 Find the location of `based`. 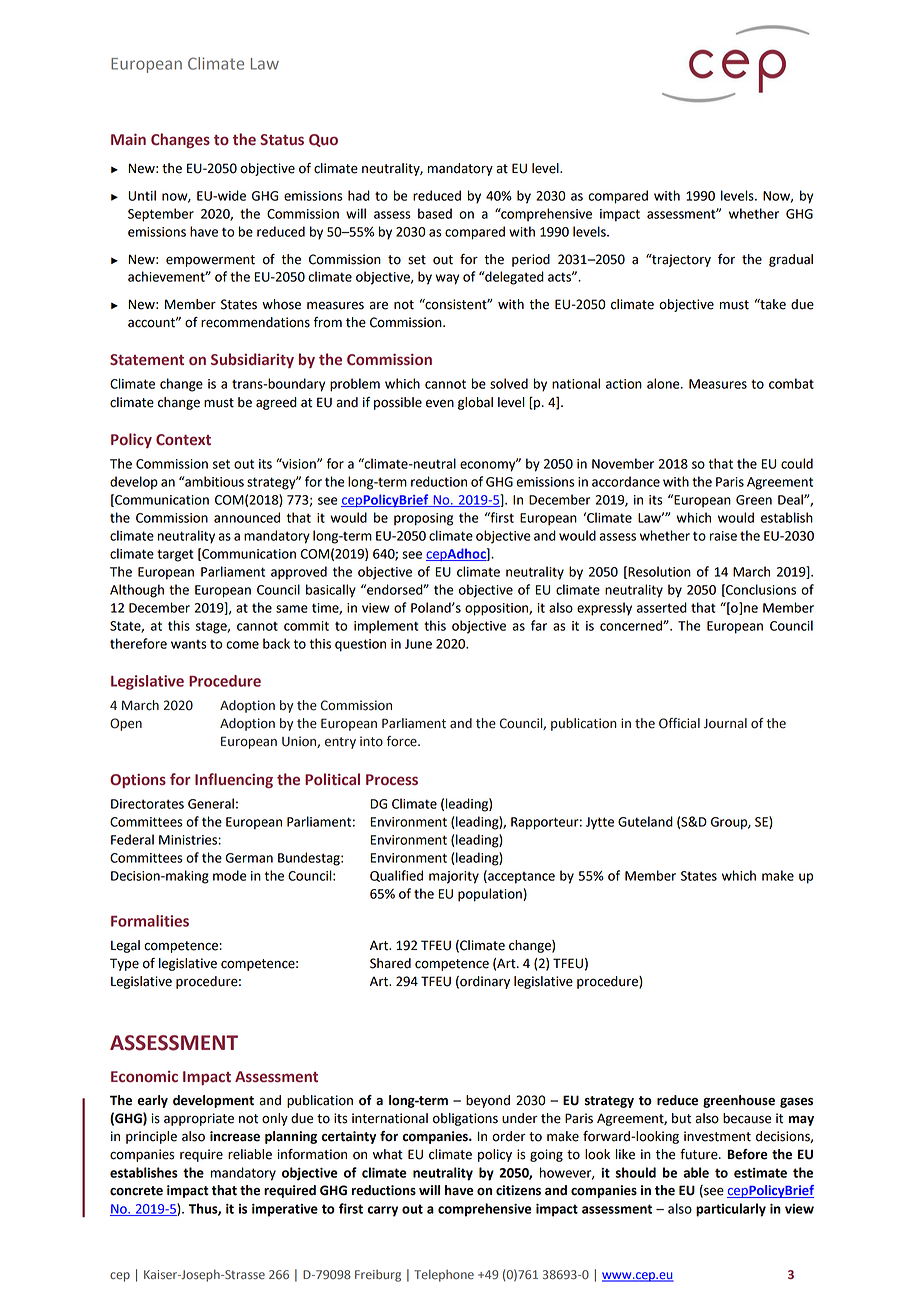

based is located at coordinates (435, 213).
